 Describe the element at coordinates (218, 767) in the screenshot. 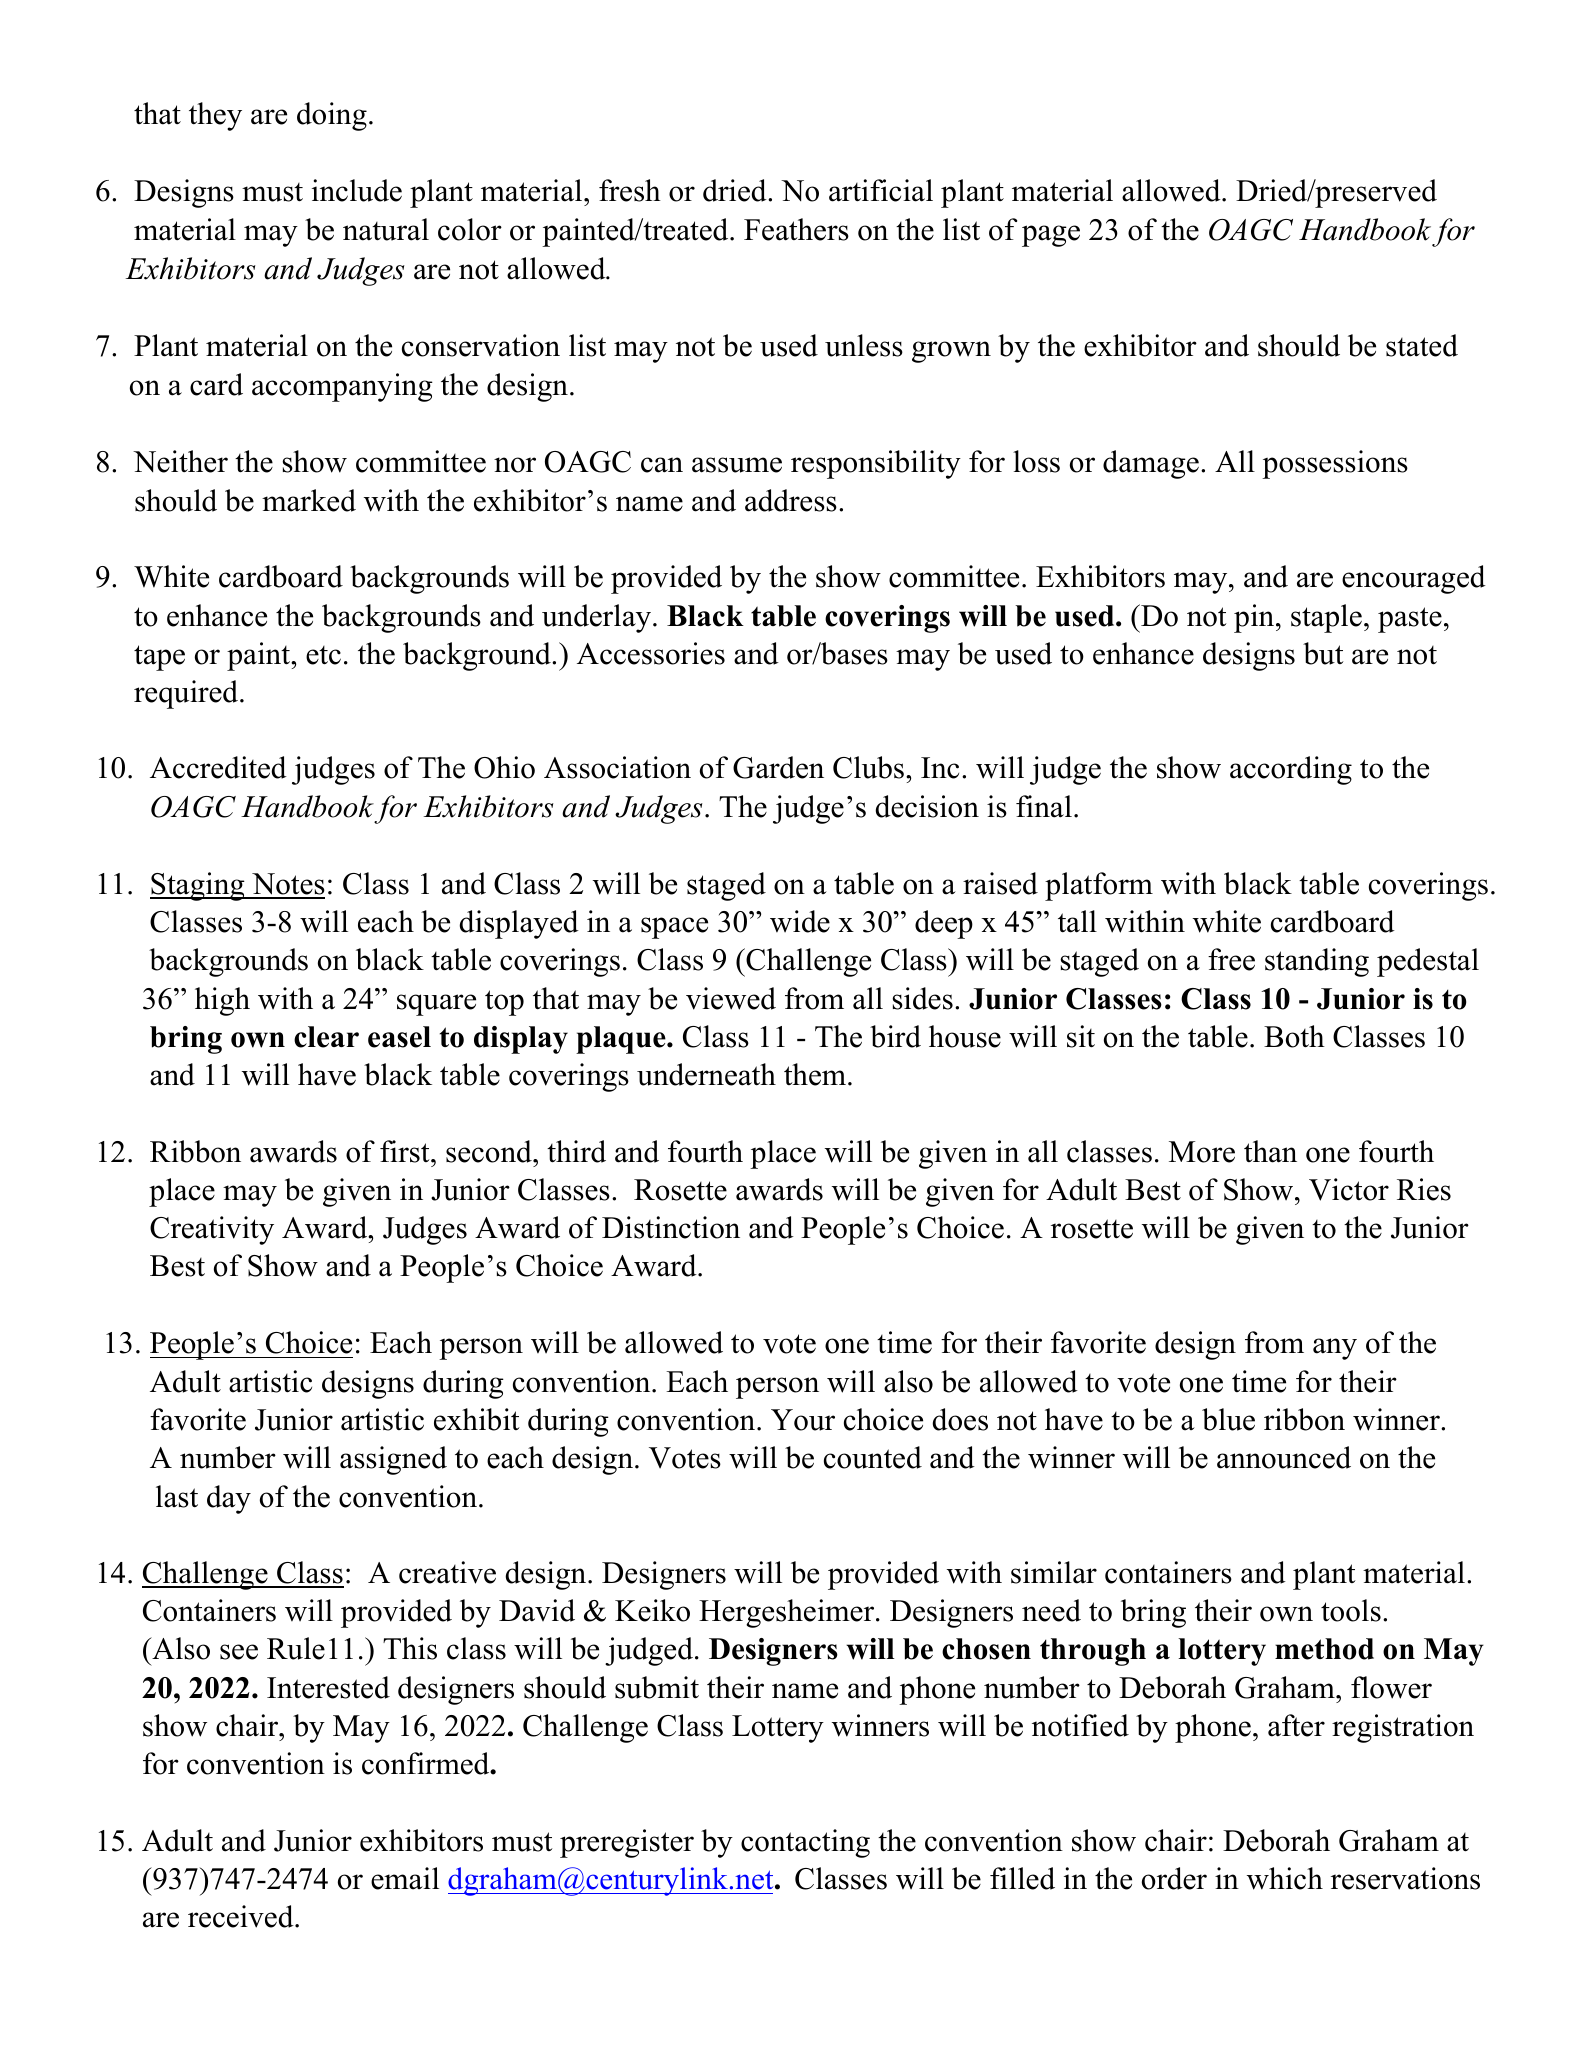

I see `Accredited` at that location.
